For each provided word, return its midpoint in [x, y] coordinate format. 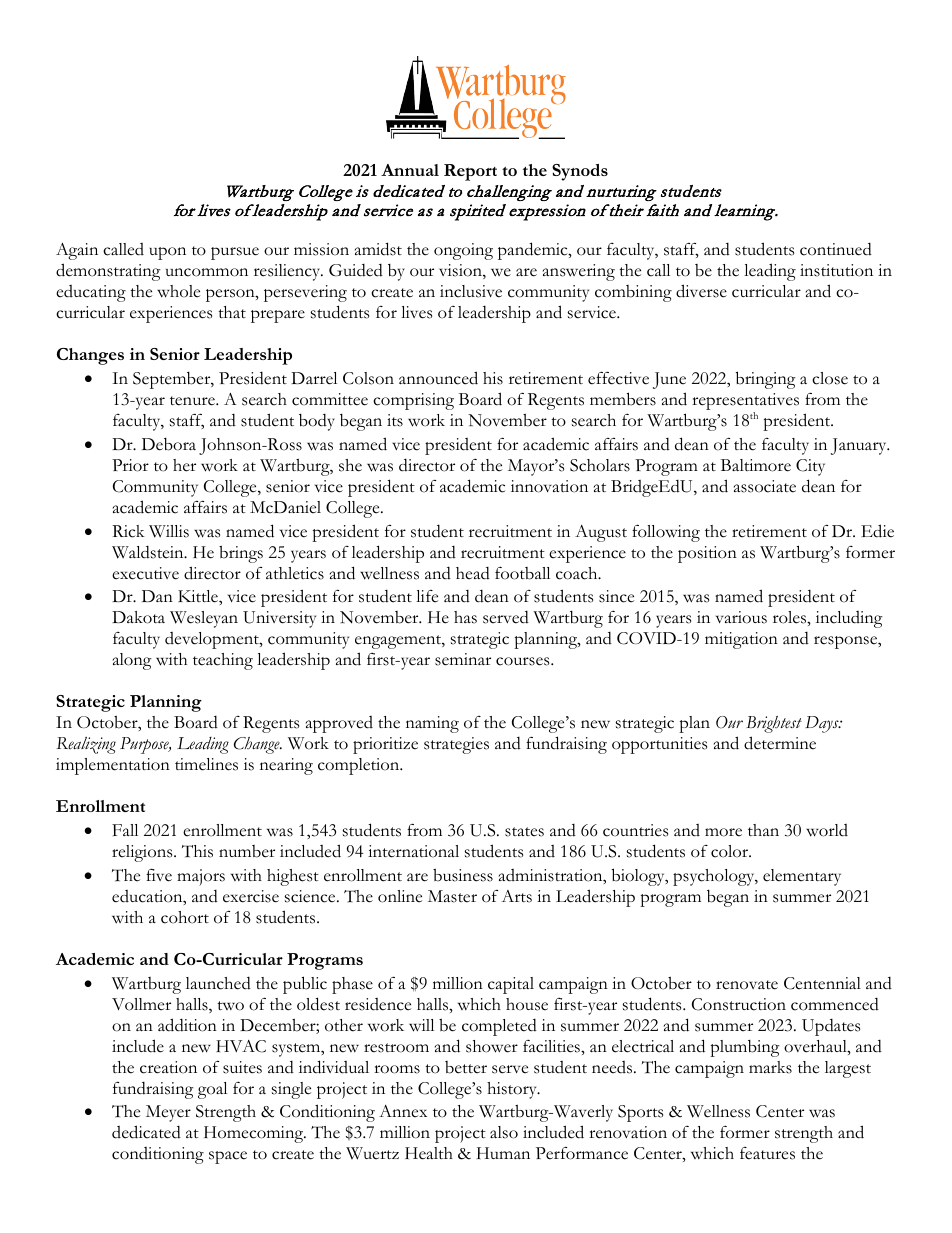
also [504, 1132]
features [767, 1153]
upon [167, 253]
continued [836, 249]
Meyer [168, 1113]
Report [470, 172]
